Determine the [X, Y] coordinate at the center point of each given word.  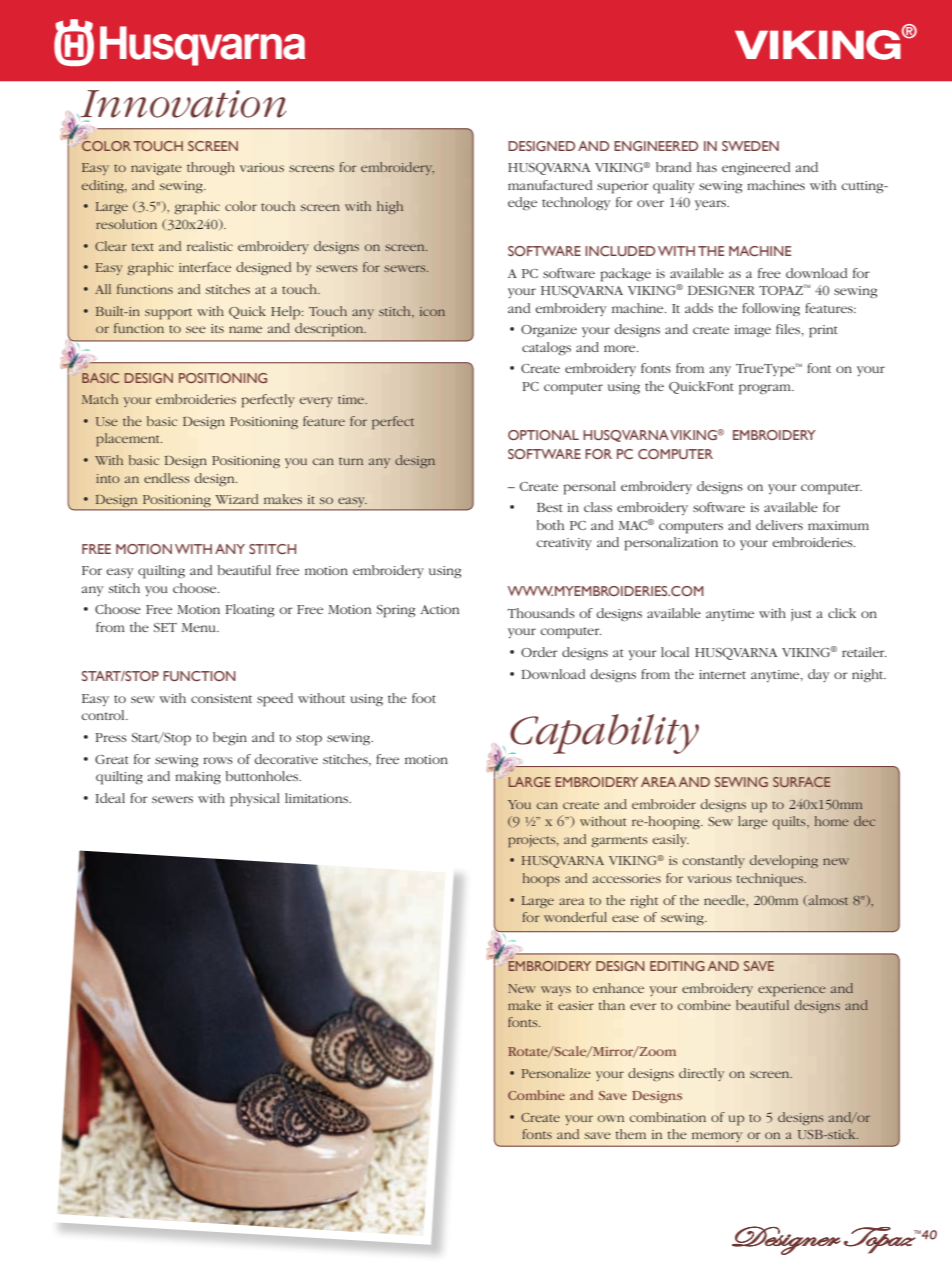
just [801, 615]
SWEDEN [750, 146]
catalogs [546, 349]
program [766, 389]
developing [784, 862]
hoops [541, 880]
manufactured [550, 185]
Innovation [182, 104]
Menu [200, 627]
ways [556, 991]
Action [439, 609]
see [196, 329]
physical [255, 800]
